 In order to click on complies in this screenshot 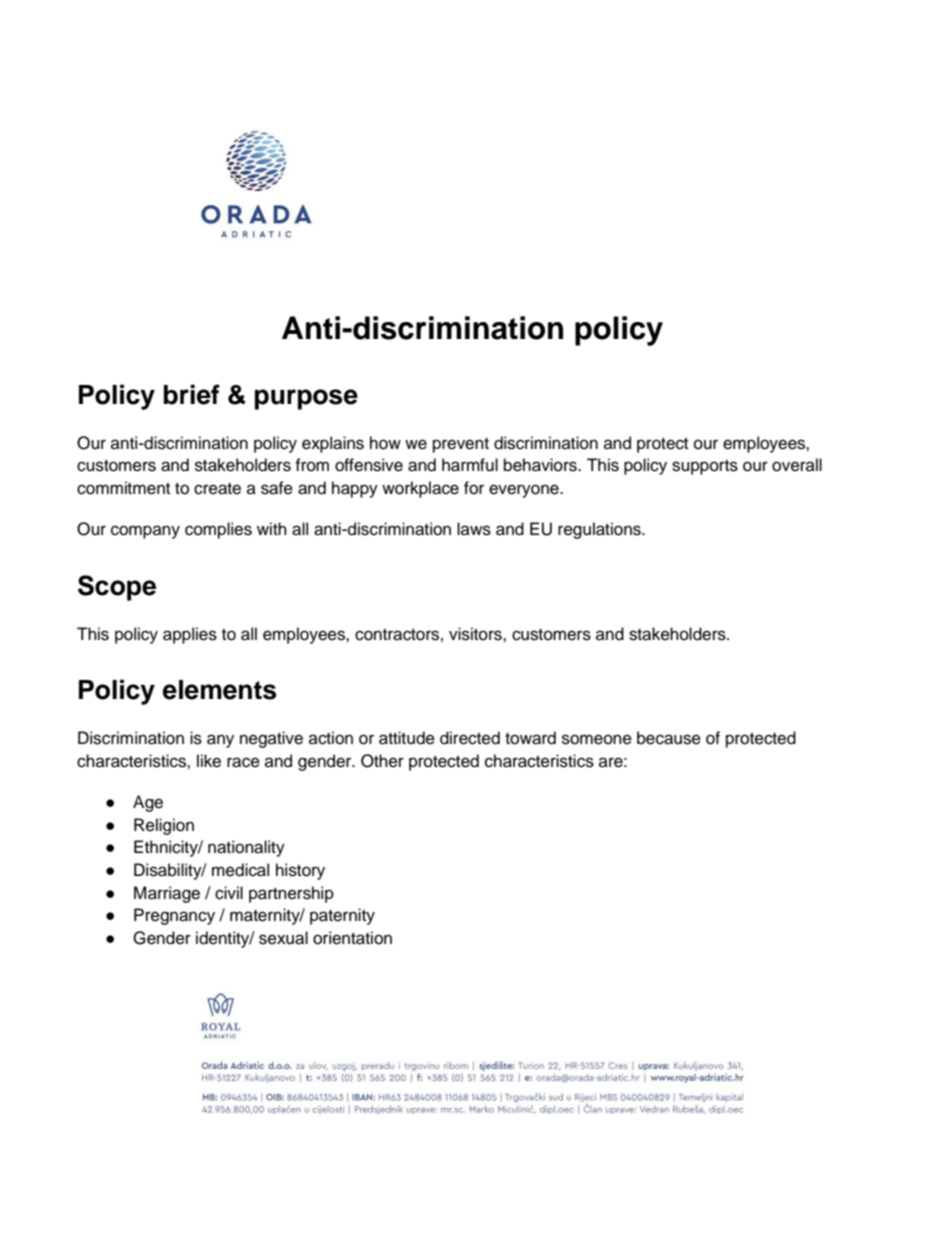, I will do `click(218, 530)`.
